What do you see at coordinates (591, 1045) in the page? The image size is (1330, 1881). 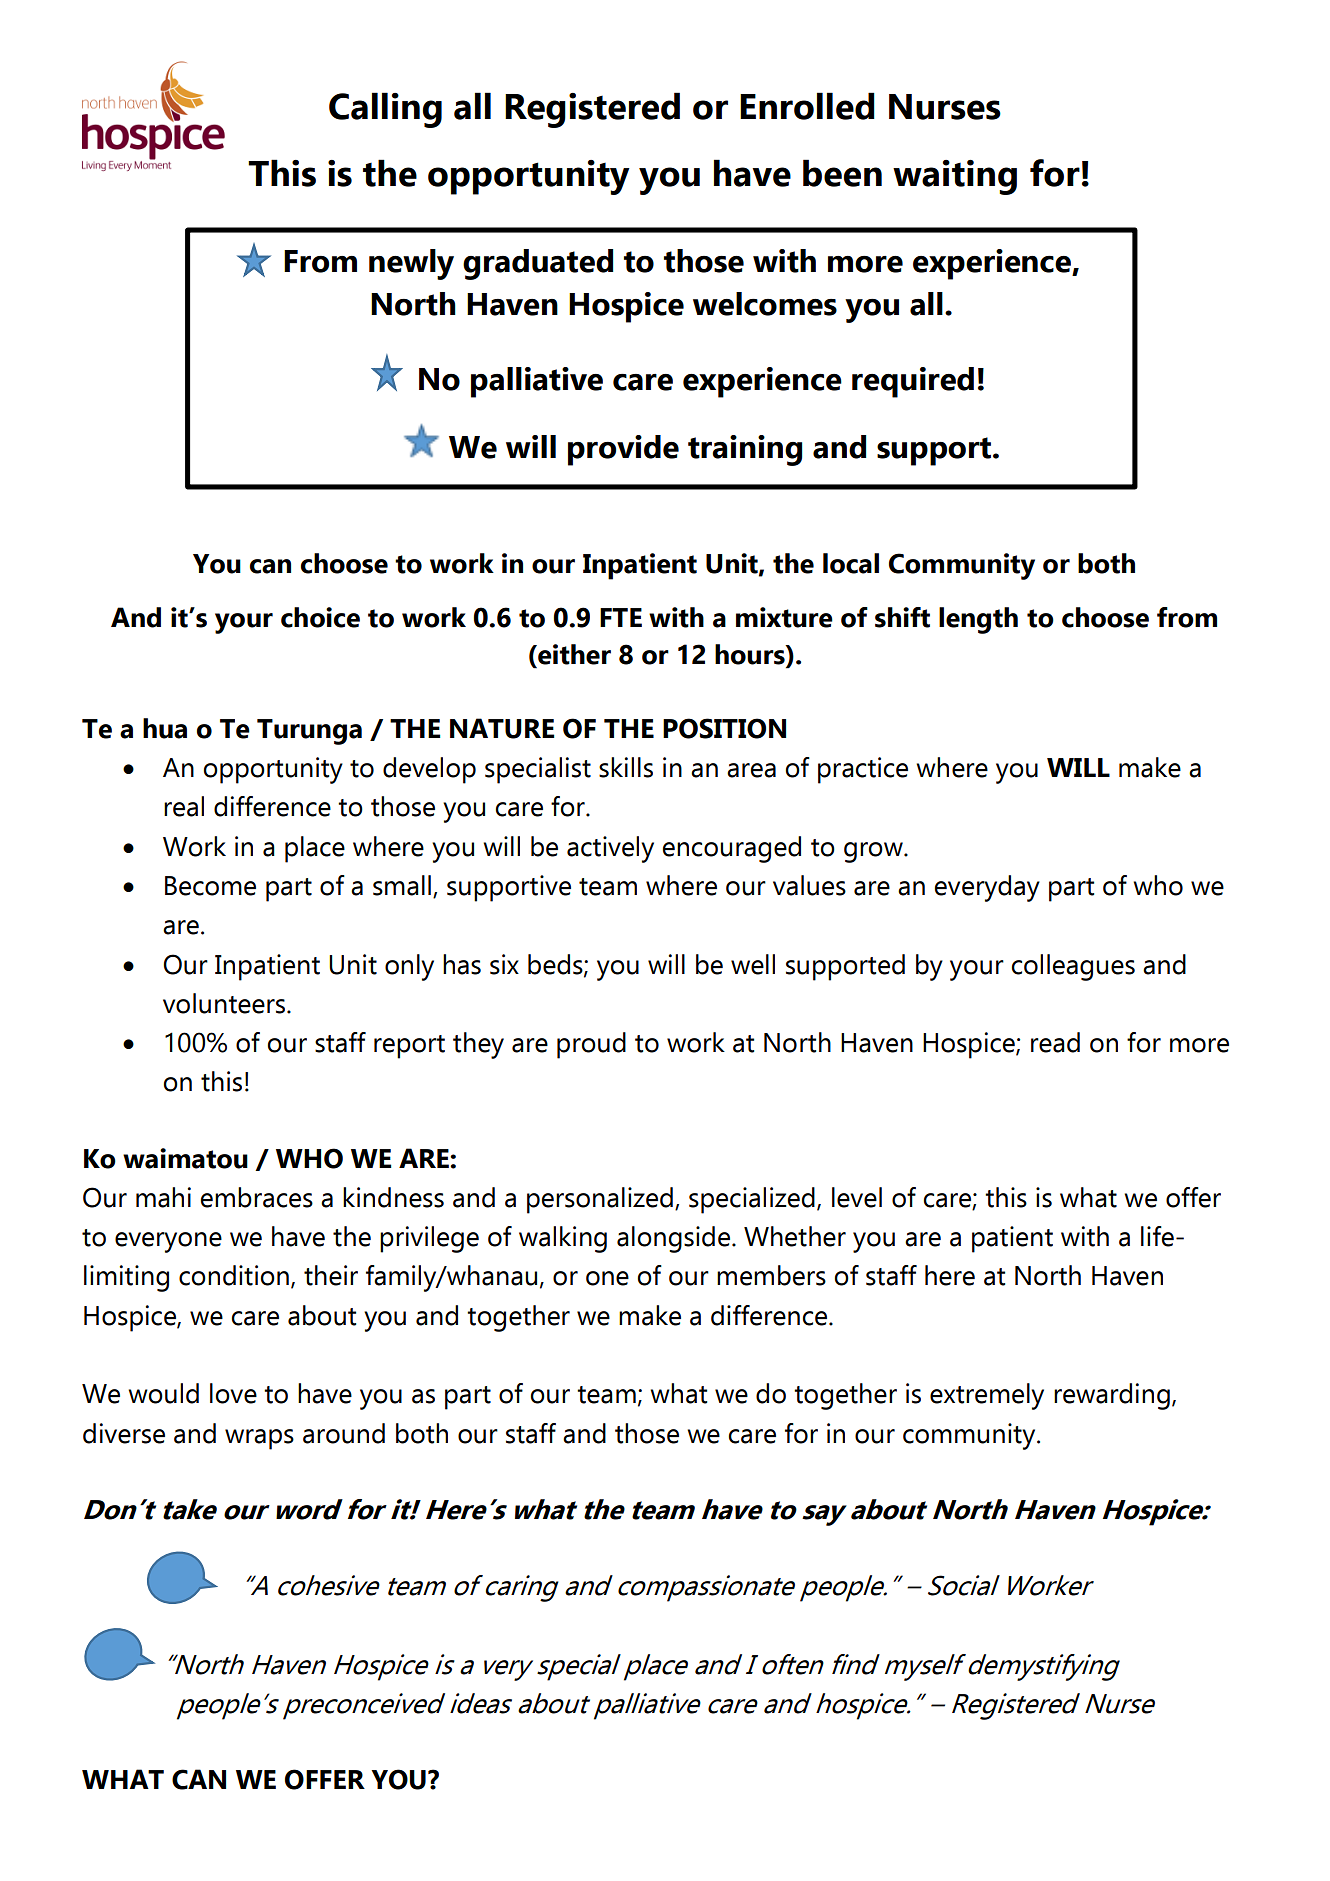 I see `proud` at bounding box center [591, 1045].
